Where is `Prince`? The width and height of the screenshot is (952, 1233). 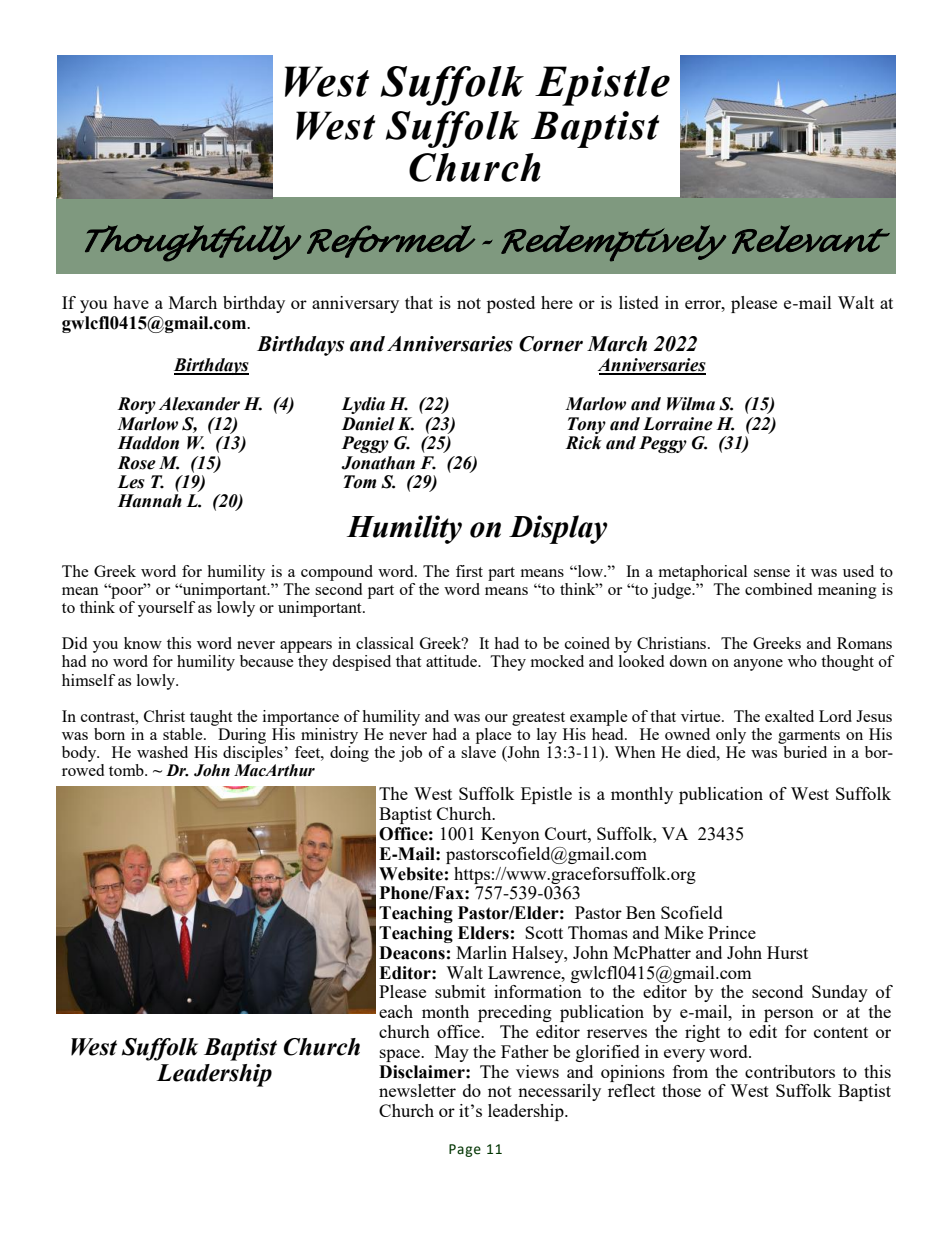
Prince is located at coordinates (732, 932).
